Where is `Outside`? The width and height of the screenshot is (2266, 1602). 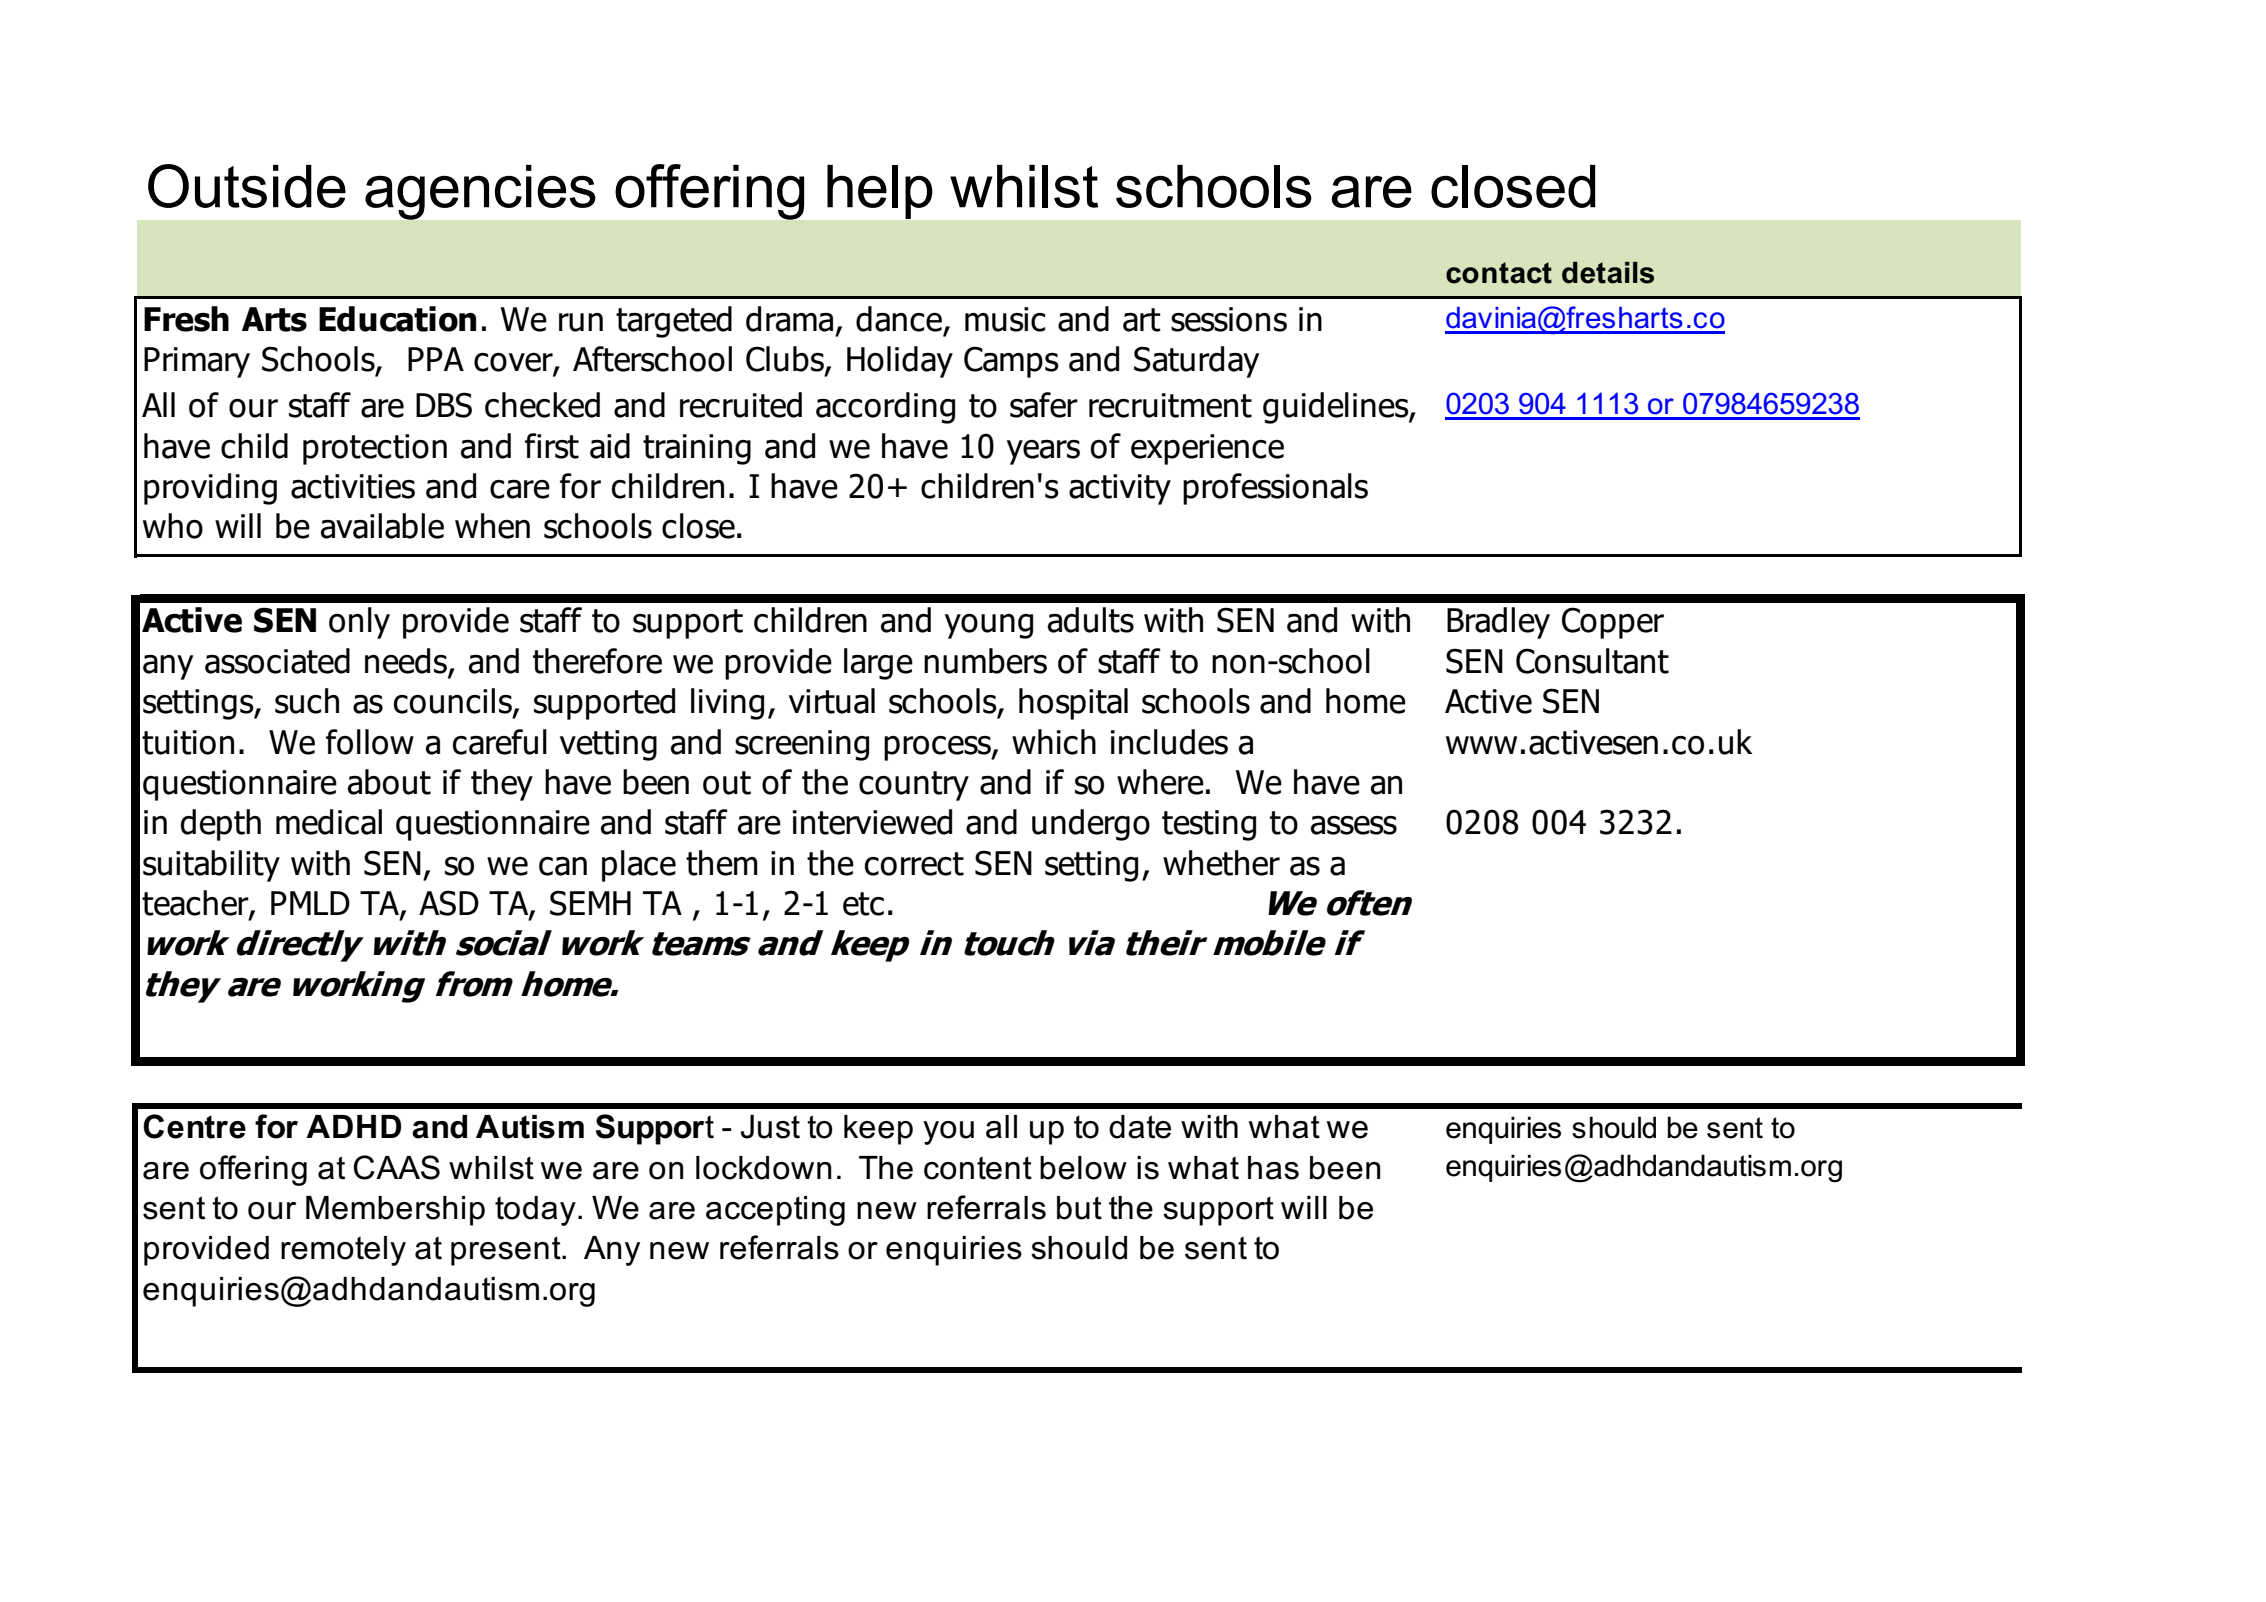 Outside is located at coordinates (247, 186).
